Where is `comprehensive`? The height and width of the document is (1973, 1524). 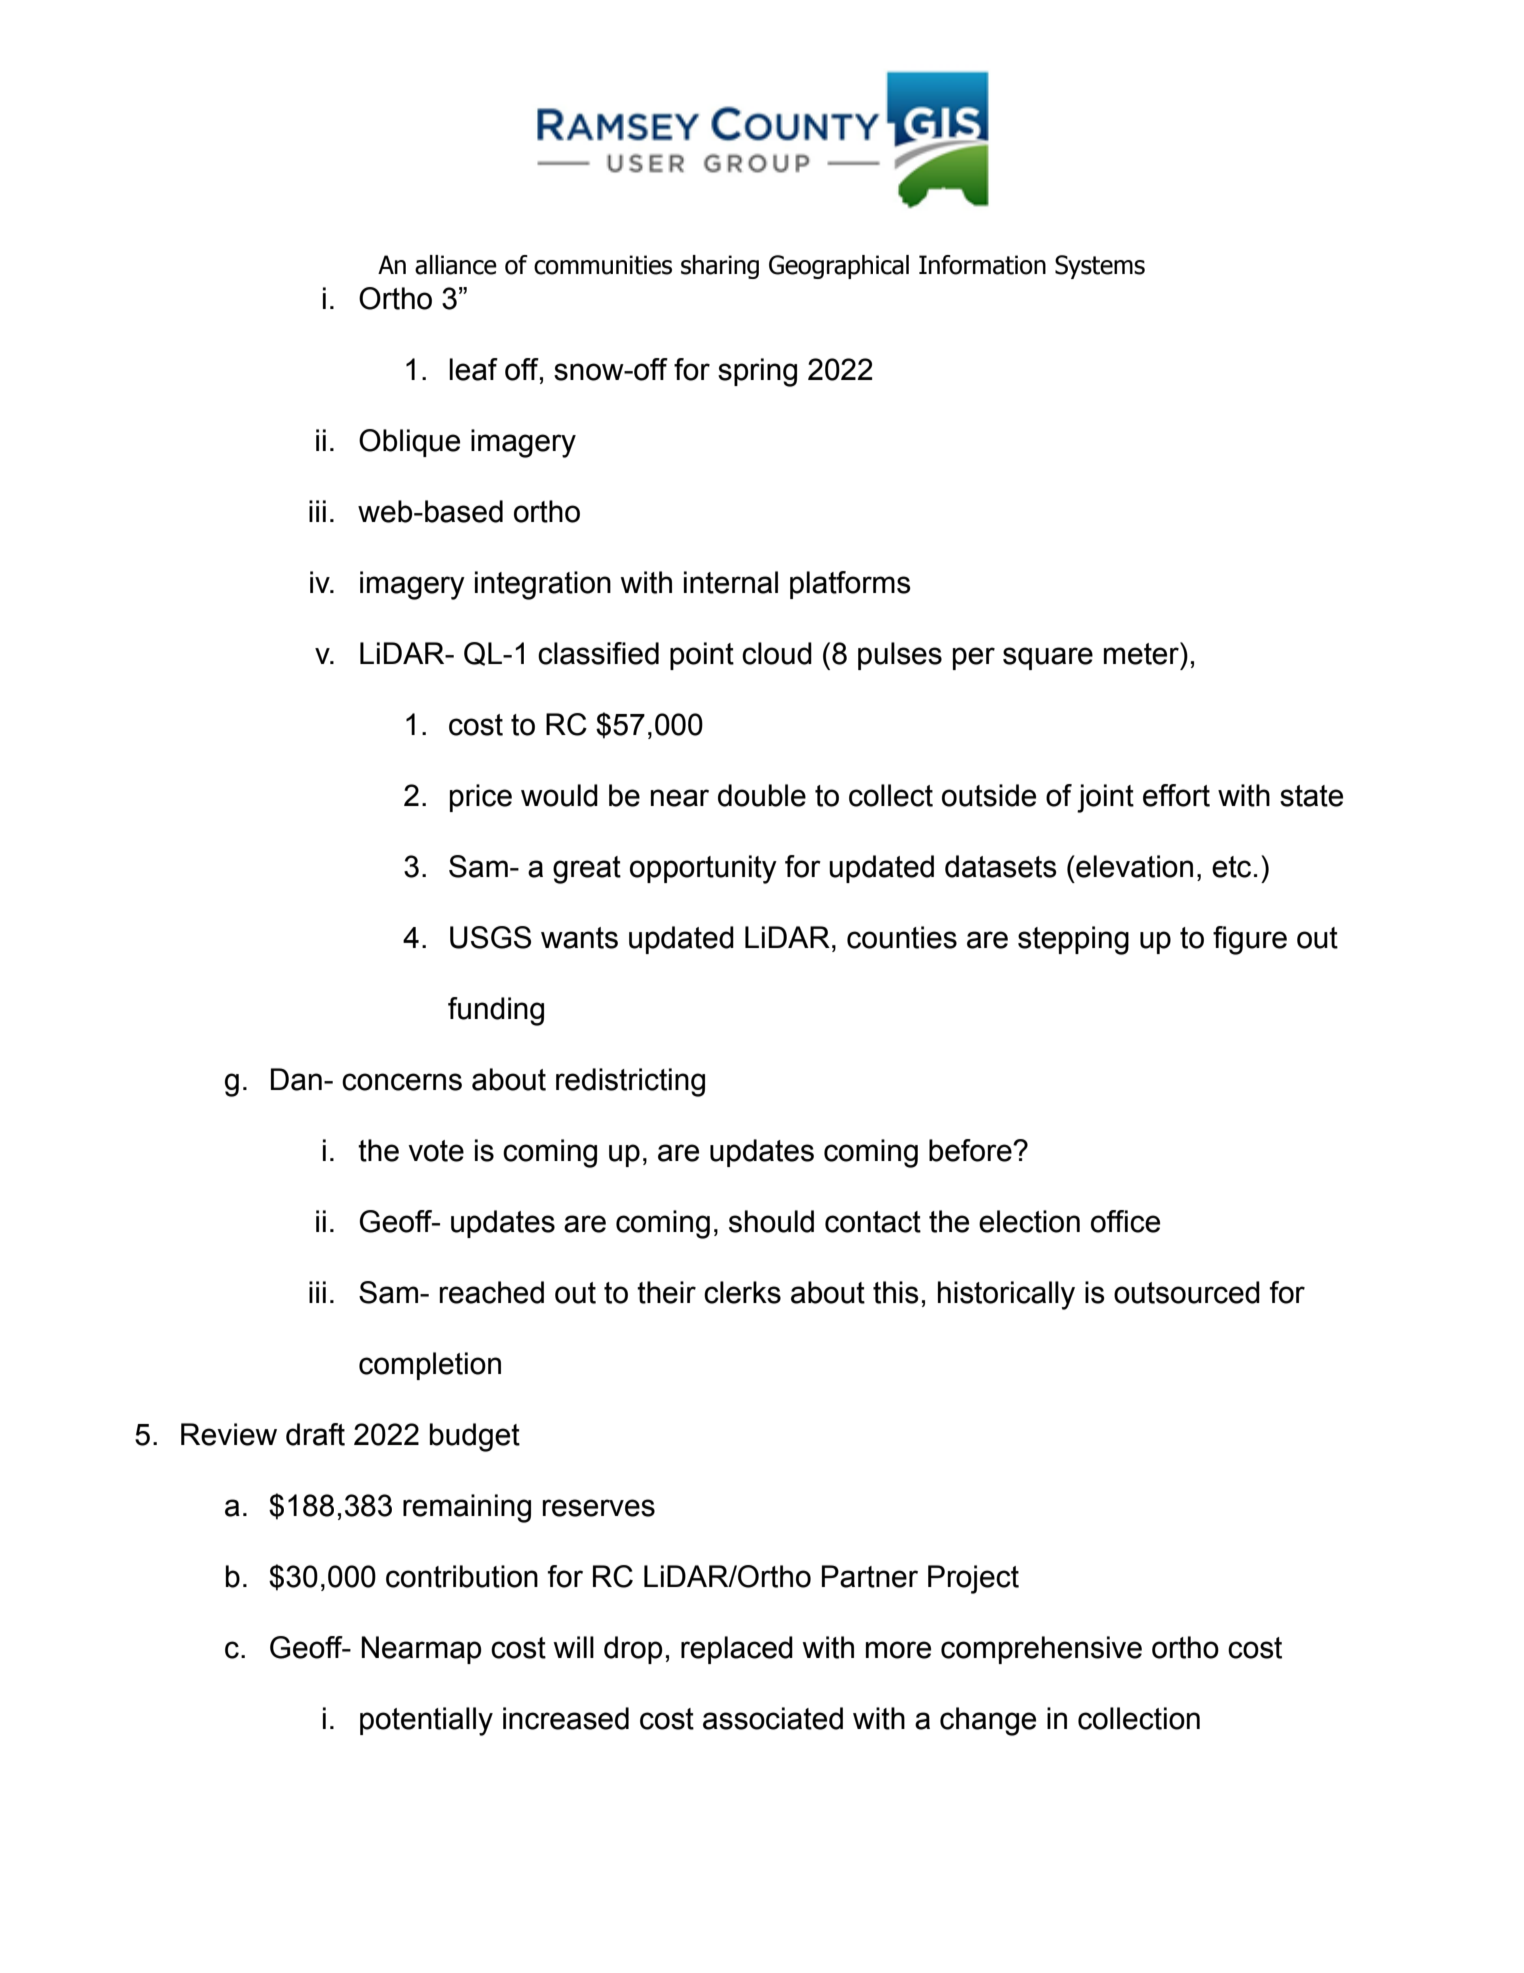 comprehensive is located at coordinates (1041, 1650).
